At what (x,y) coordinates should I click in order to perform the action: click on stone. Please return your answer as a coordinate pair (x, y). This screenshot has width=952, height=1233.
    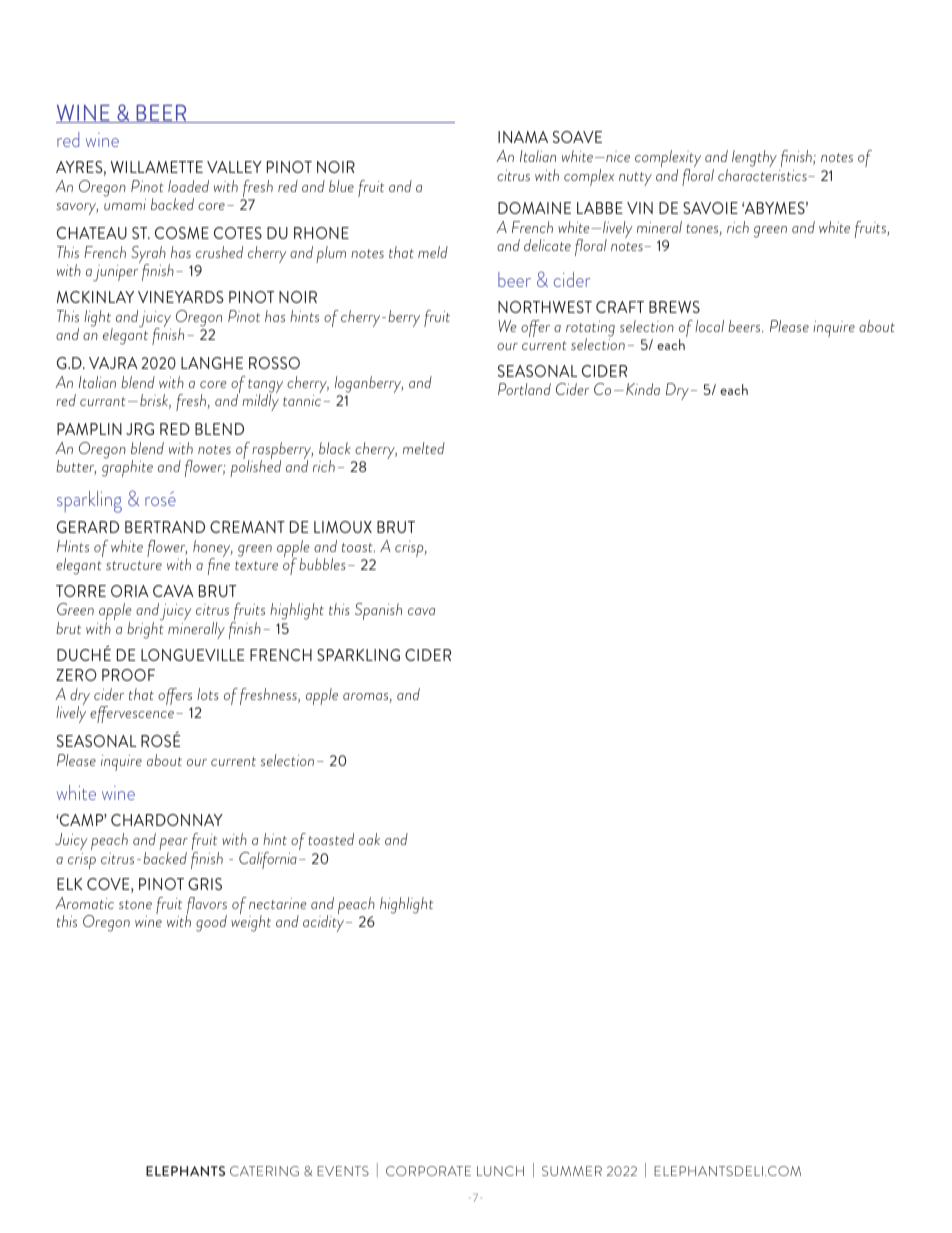
    Looking at the image, I should click on (135, 904).
